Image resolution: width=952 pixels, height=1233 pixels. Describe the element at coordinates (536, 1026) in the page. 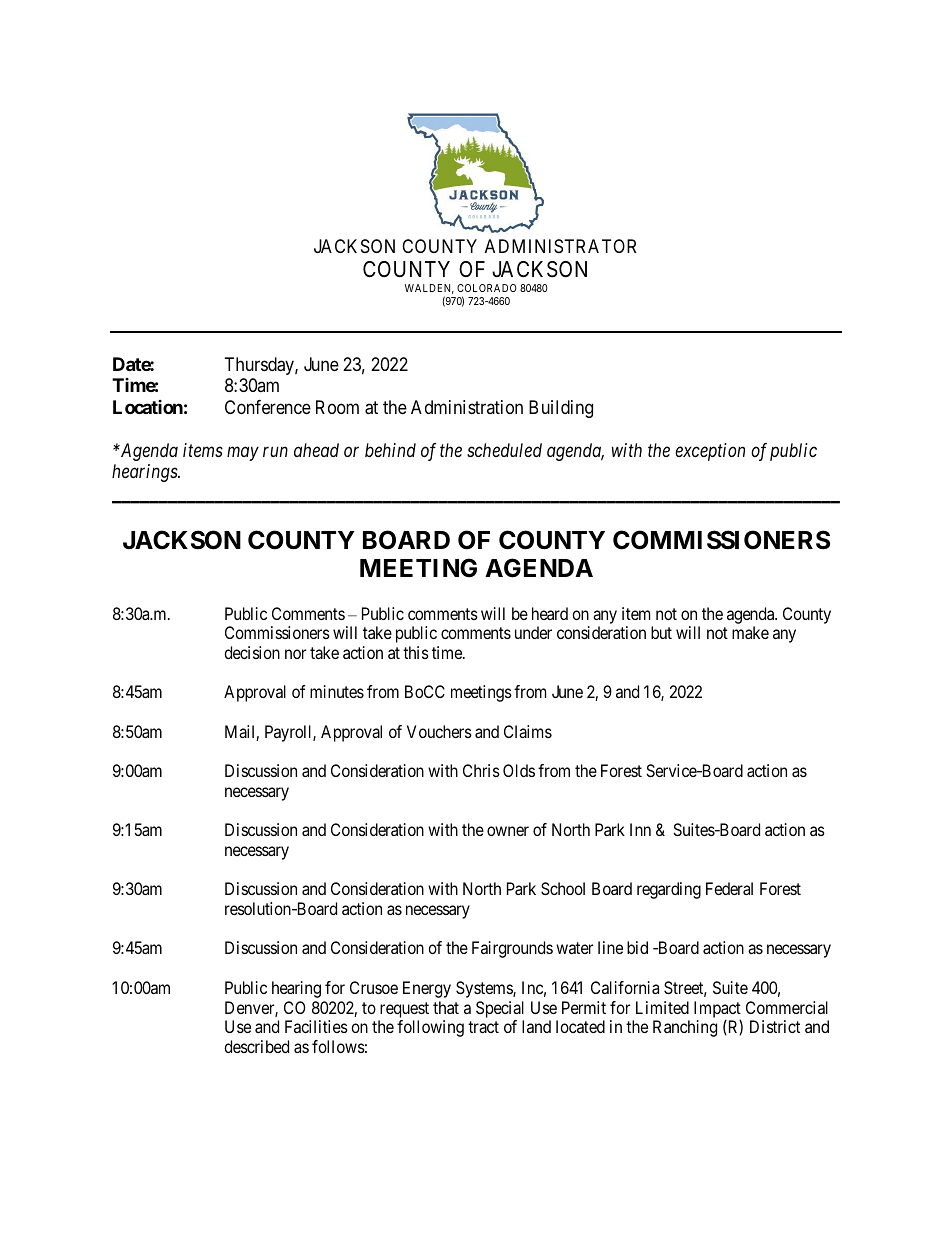

I see `land` at that location.
